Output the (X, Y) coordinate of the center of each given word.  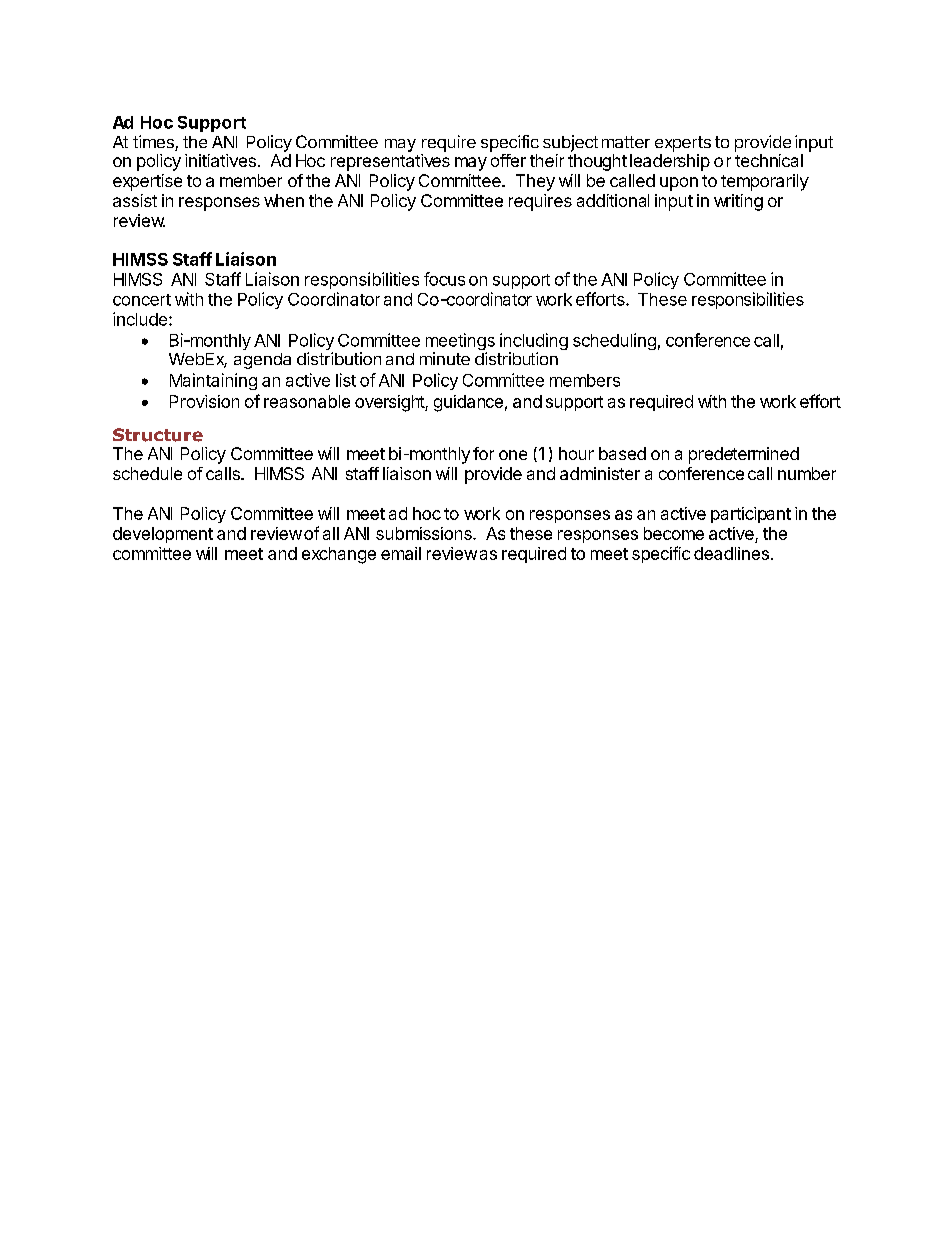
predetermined (744, 455)
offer (508, 160)
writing (738, 202)
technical (769, 160)
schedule (147, 473)
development (163, 535)
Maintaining (213, 381)
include (141, 319)
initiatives (220, 160)
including (534, 343)
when (284, 200)
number (807, 473)
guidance (468, 403)
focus (444, 279)
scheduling (614, 341)
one (513, 455)
